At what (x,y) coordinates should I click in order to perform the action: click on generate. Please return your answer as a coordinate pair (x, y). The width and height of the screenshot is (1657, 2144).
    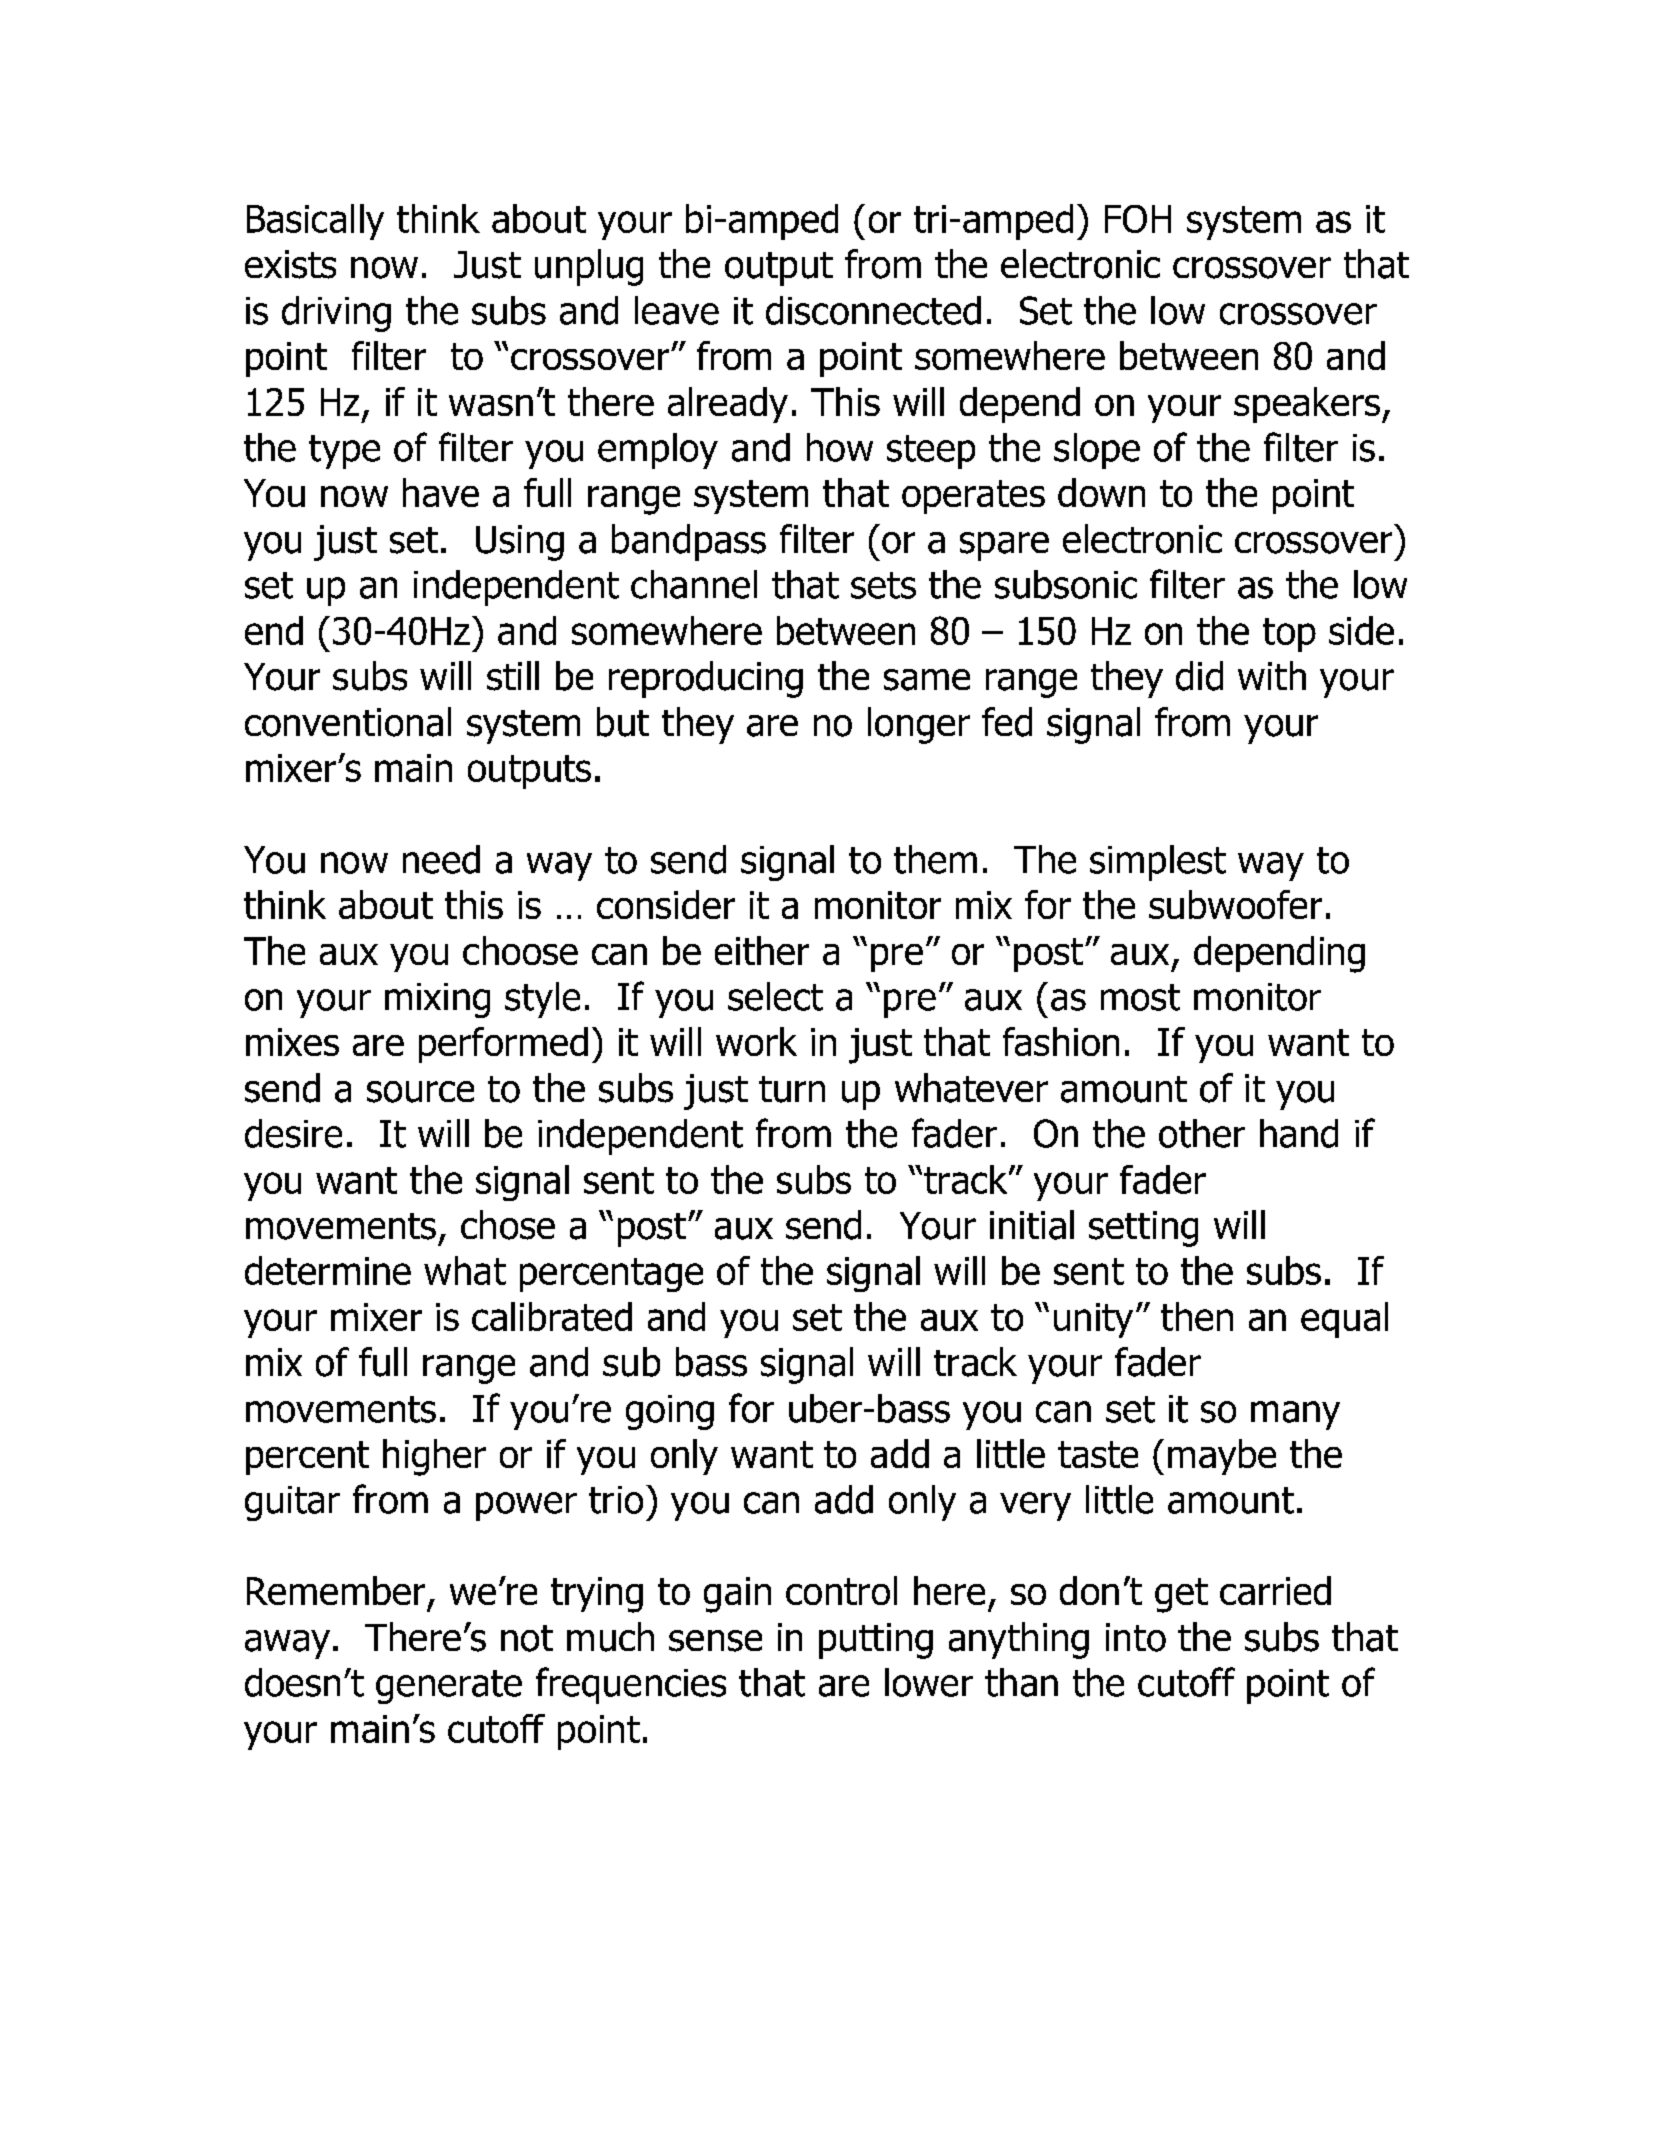
    Looking at the image, I should click on (449, 1687).
